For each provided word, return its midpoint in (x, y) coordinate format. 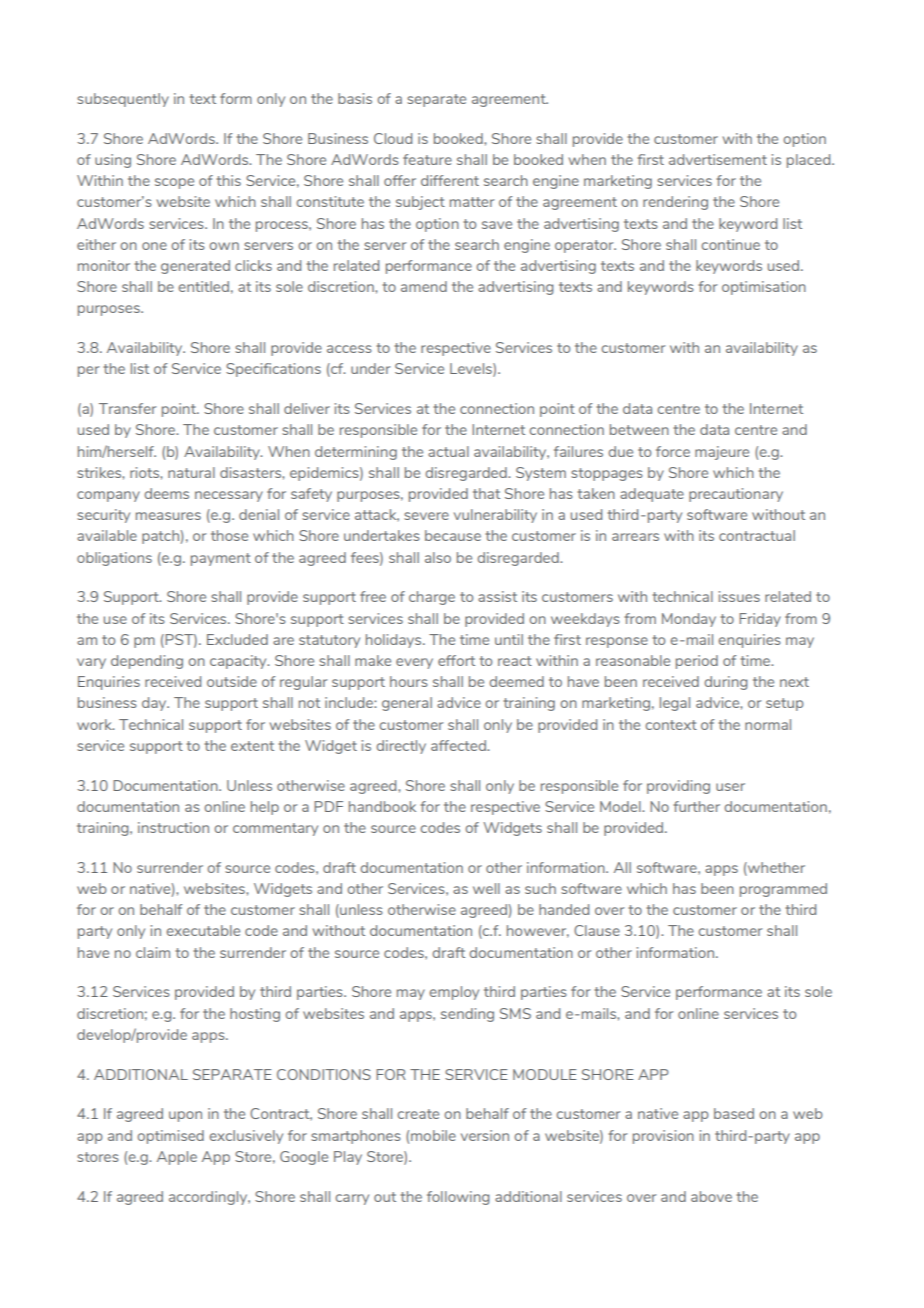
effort (456, 660)
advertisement (718, 159)
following (458, 1198)
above (711, 1196)
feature (427, 159)
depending (147, 662)
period (697, 662)
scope (174, 183)
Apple (177, 1158)
